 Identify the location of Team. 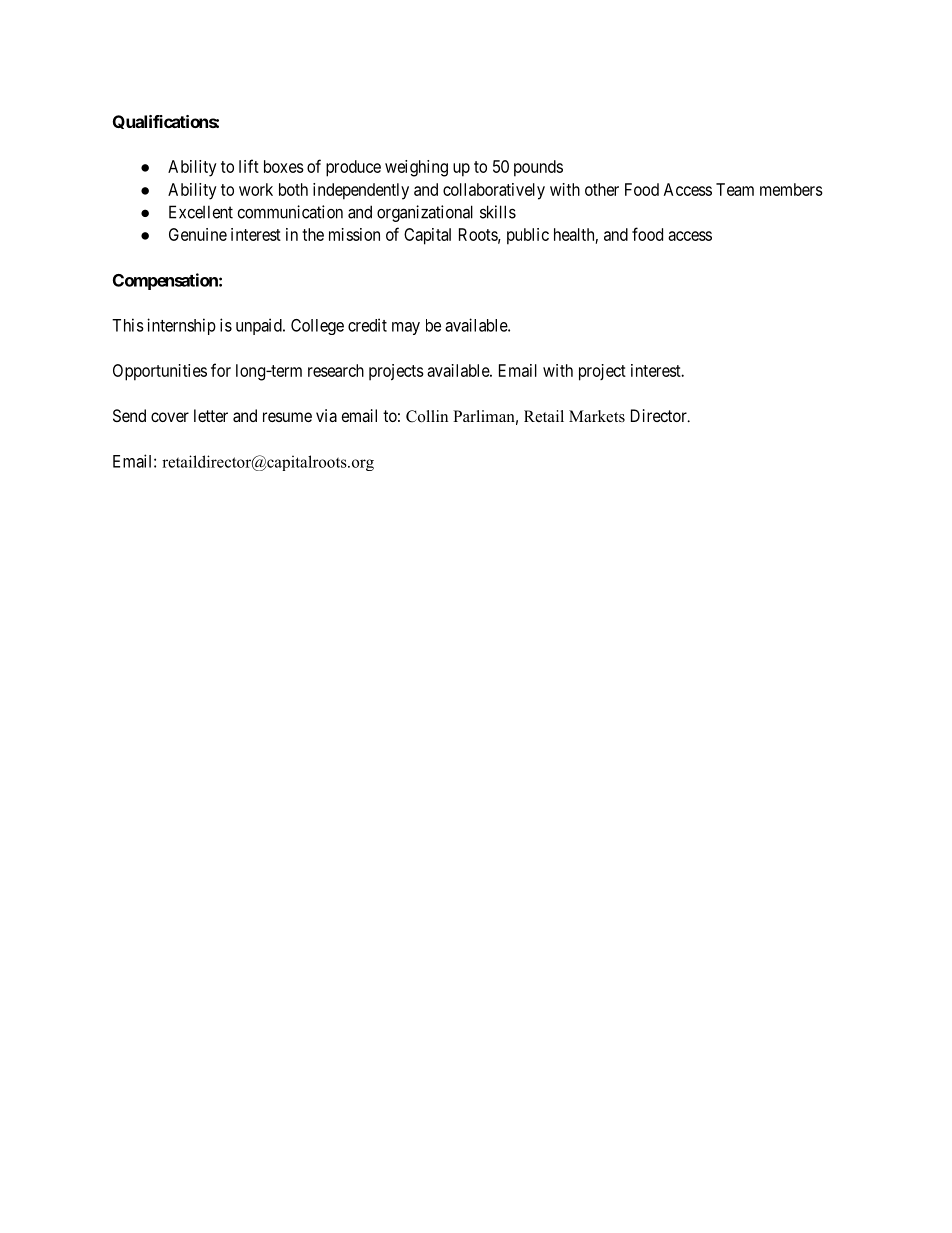
(735, 189).
